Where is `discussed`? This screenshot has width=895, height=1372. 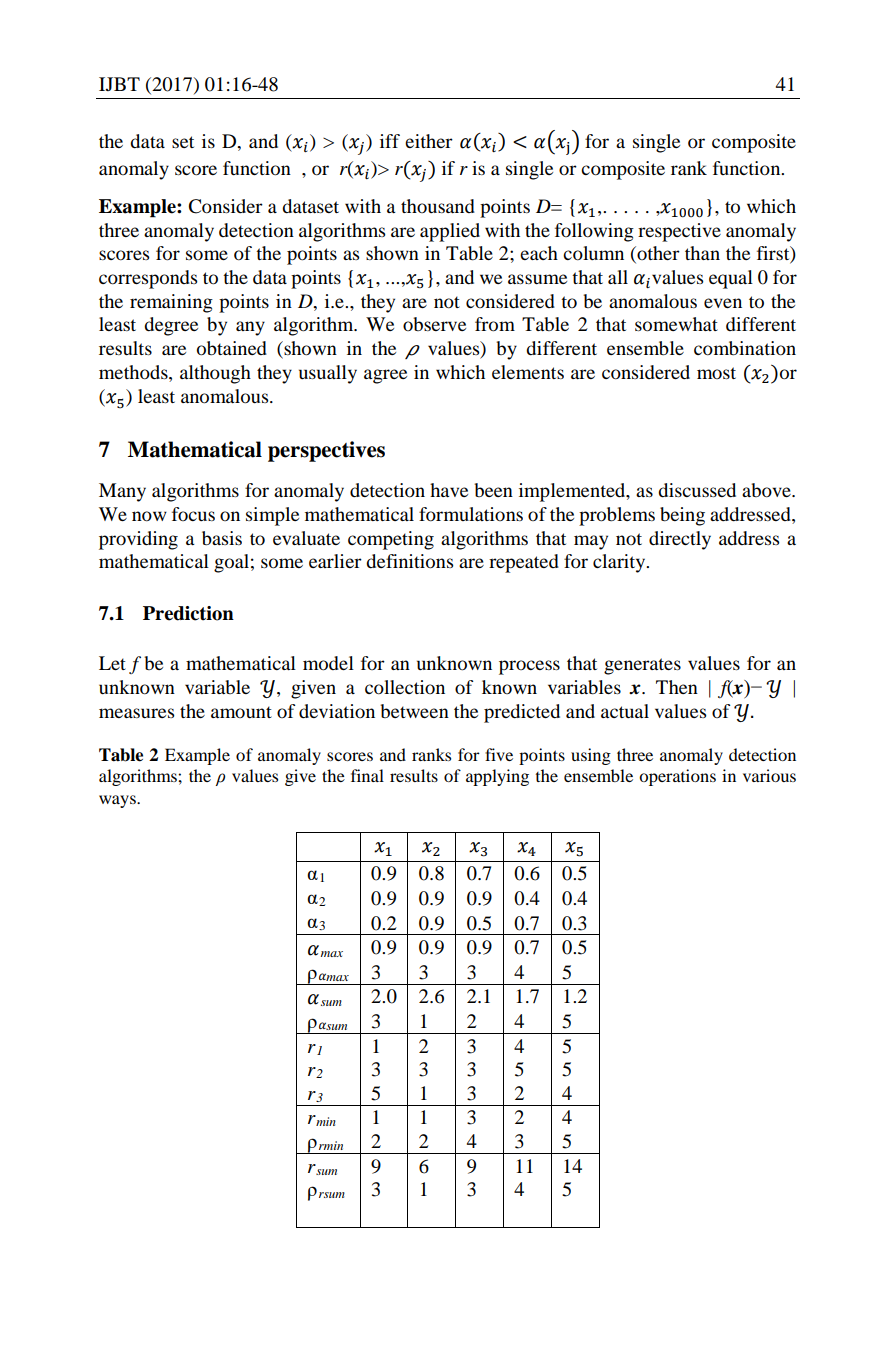
discussed is located at coordinates (697, 490).
